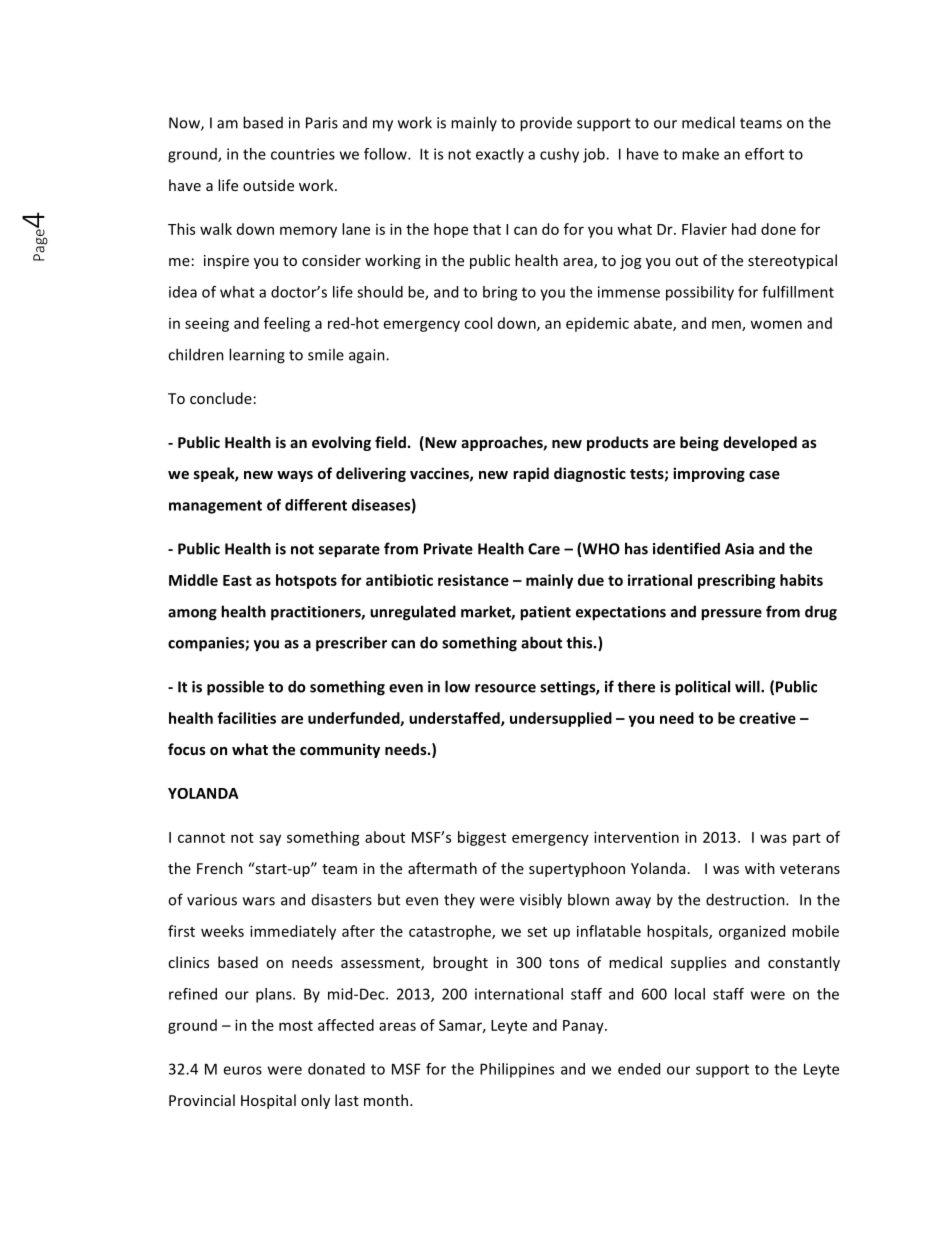  Describe the element at coordinates (242, 1070) in the image. I see `euros` at that location.
